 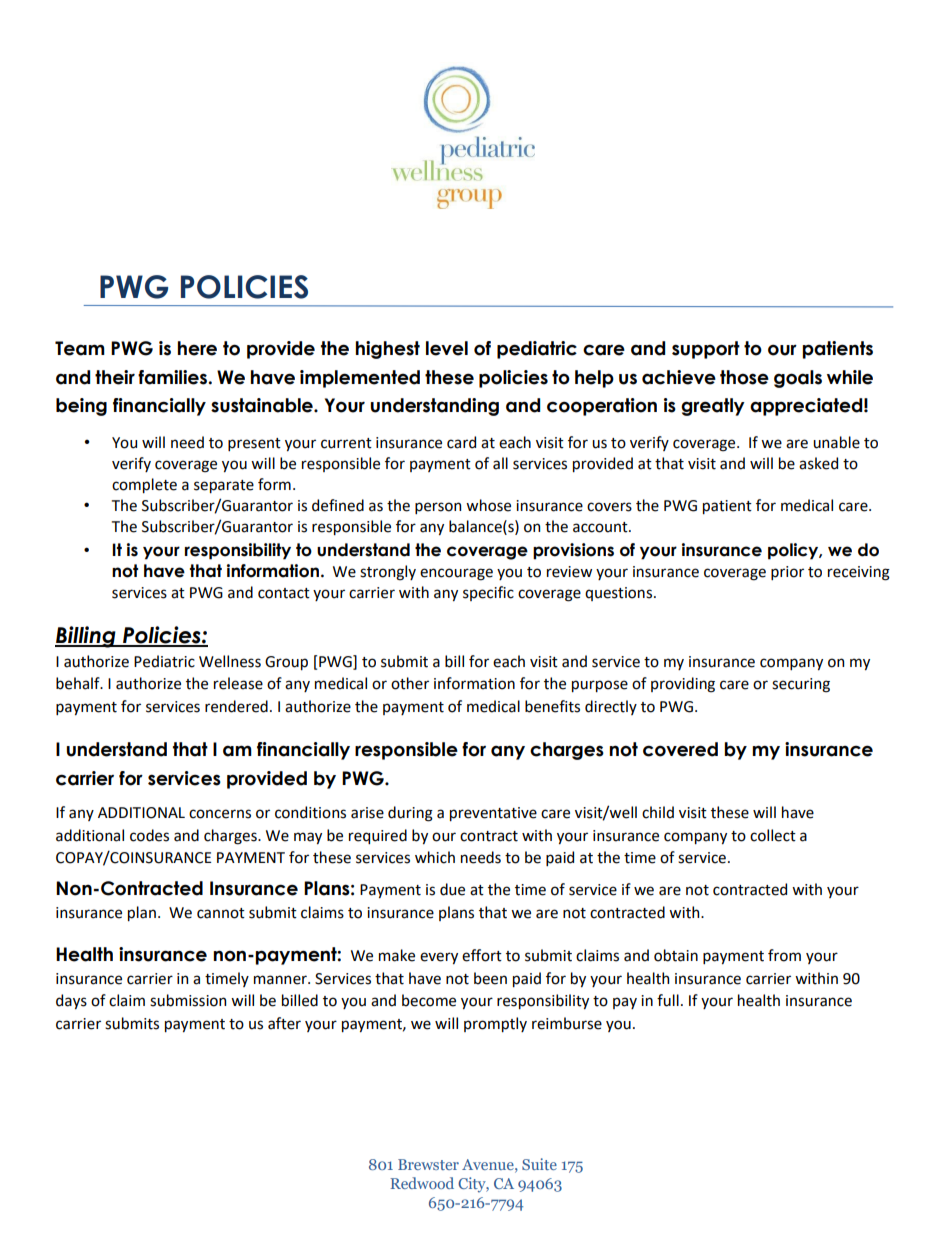 I want to click on cannot, so click(x=221, y=913).
